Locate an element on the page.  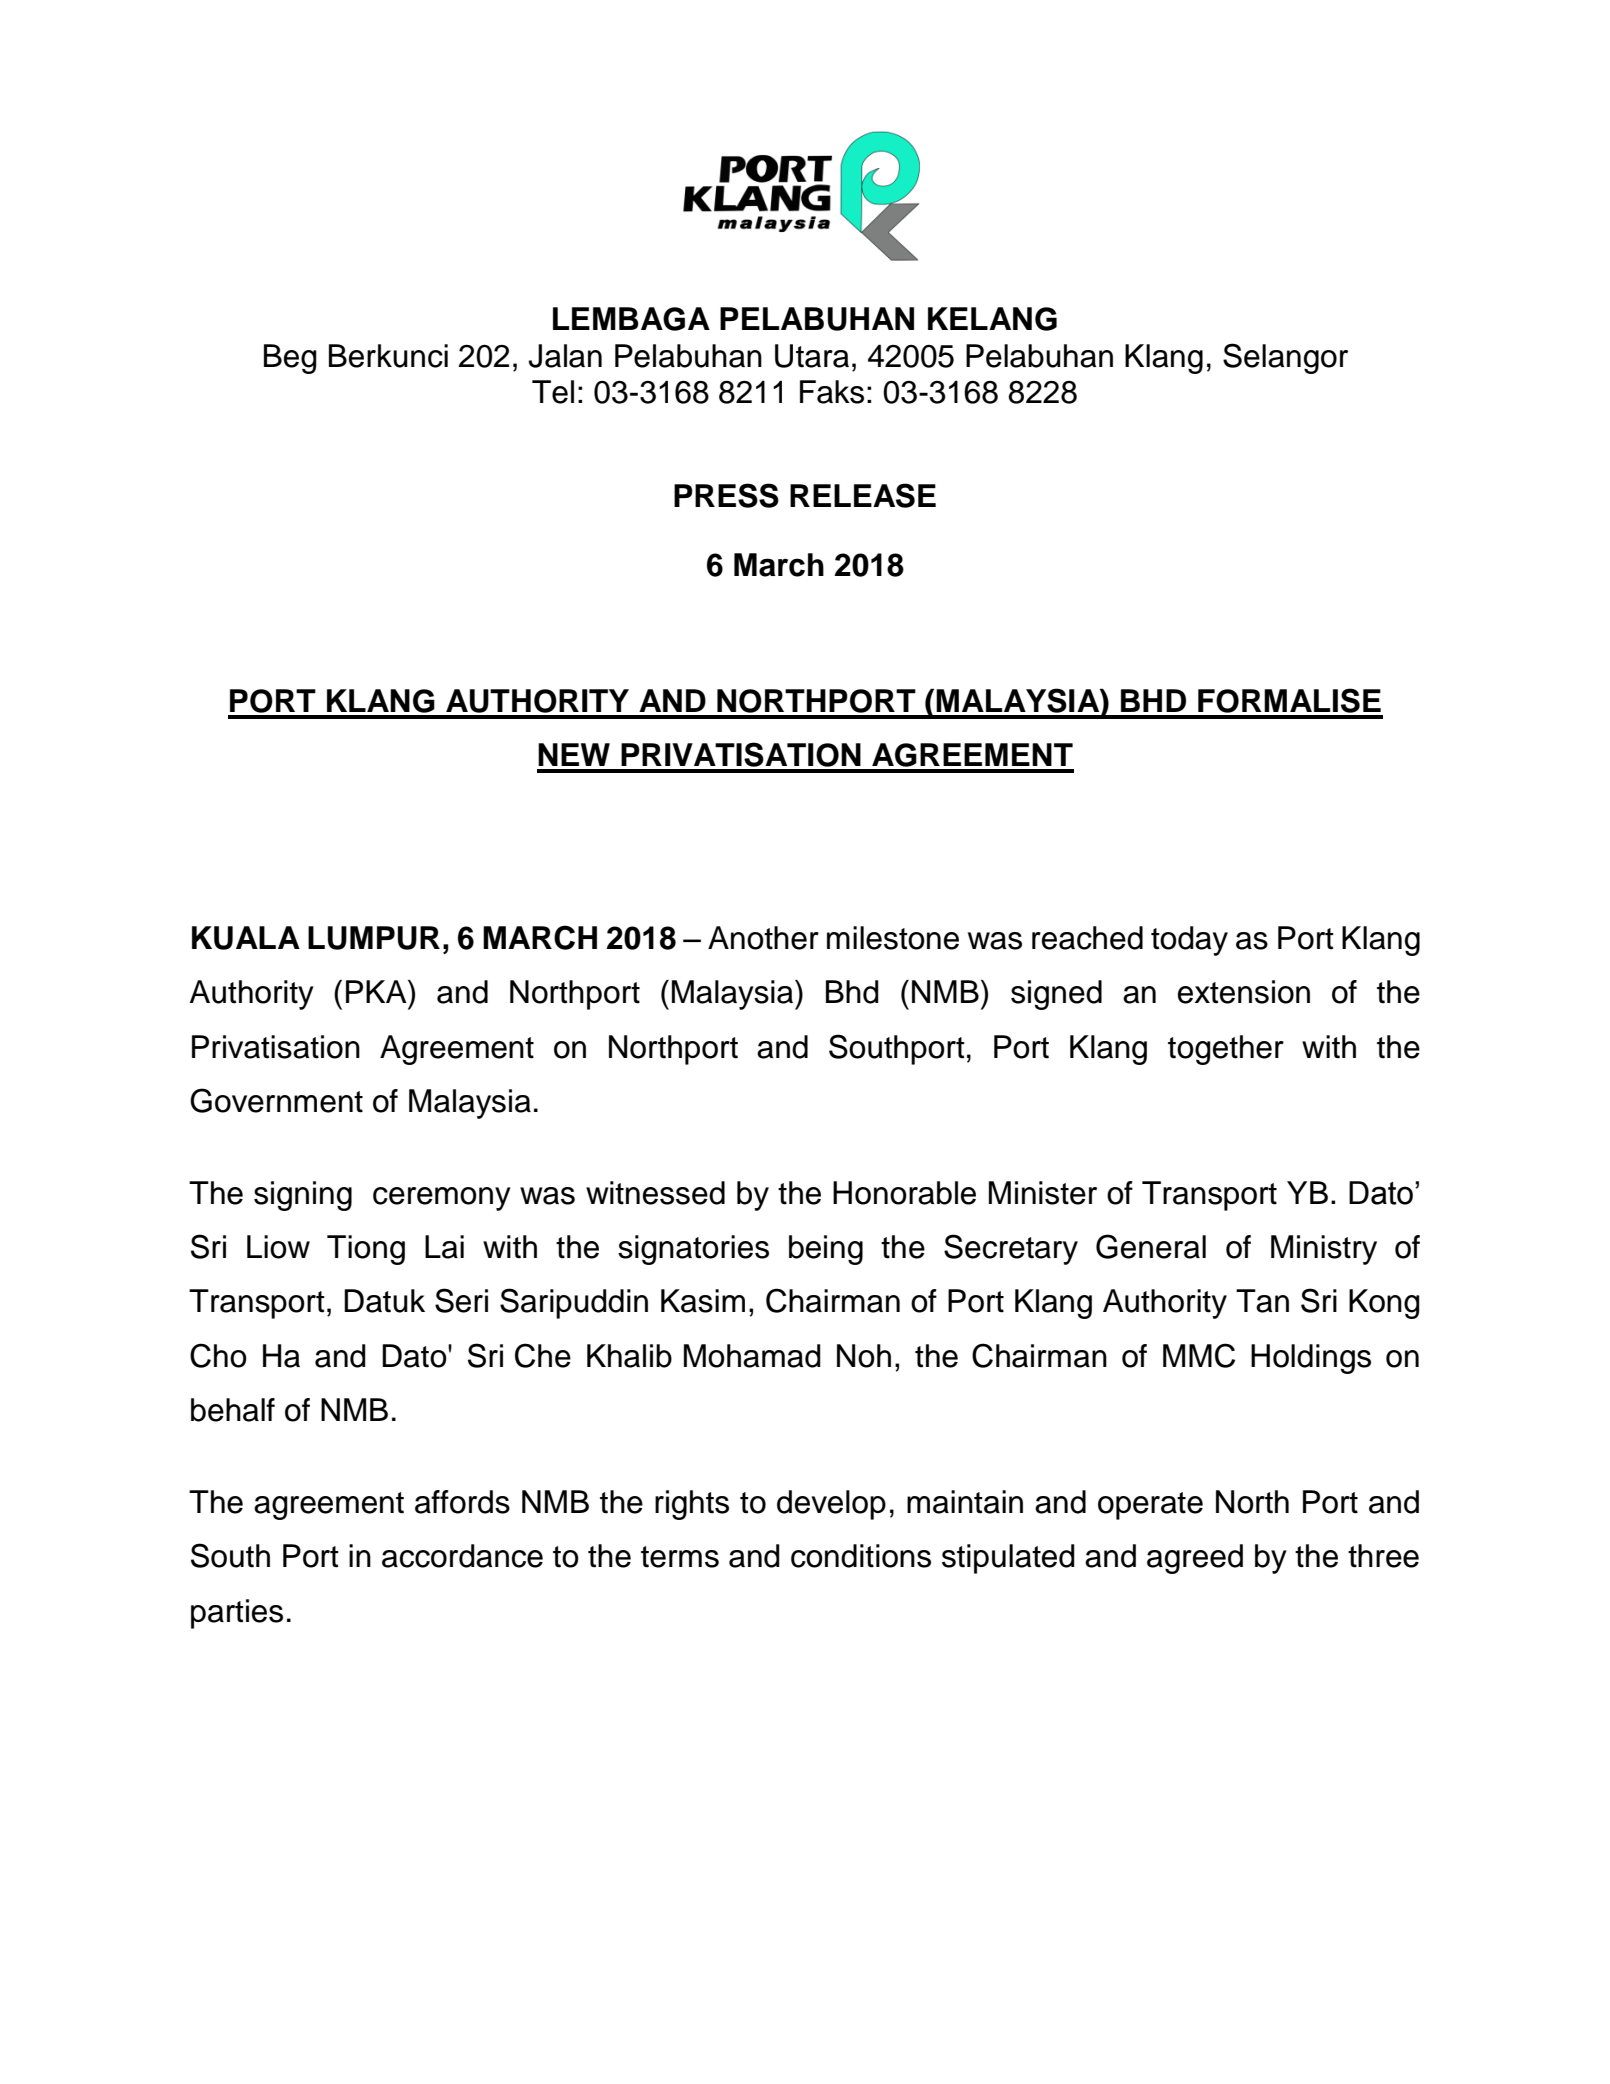
Selangor is located at coordinates (1285, 358).
